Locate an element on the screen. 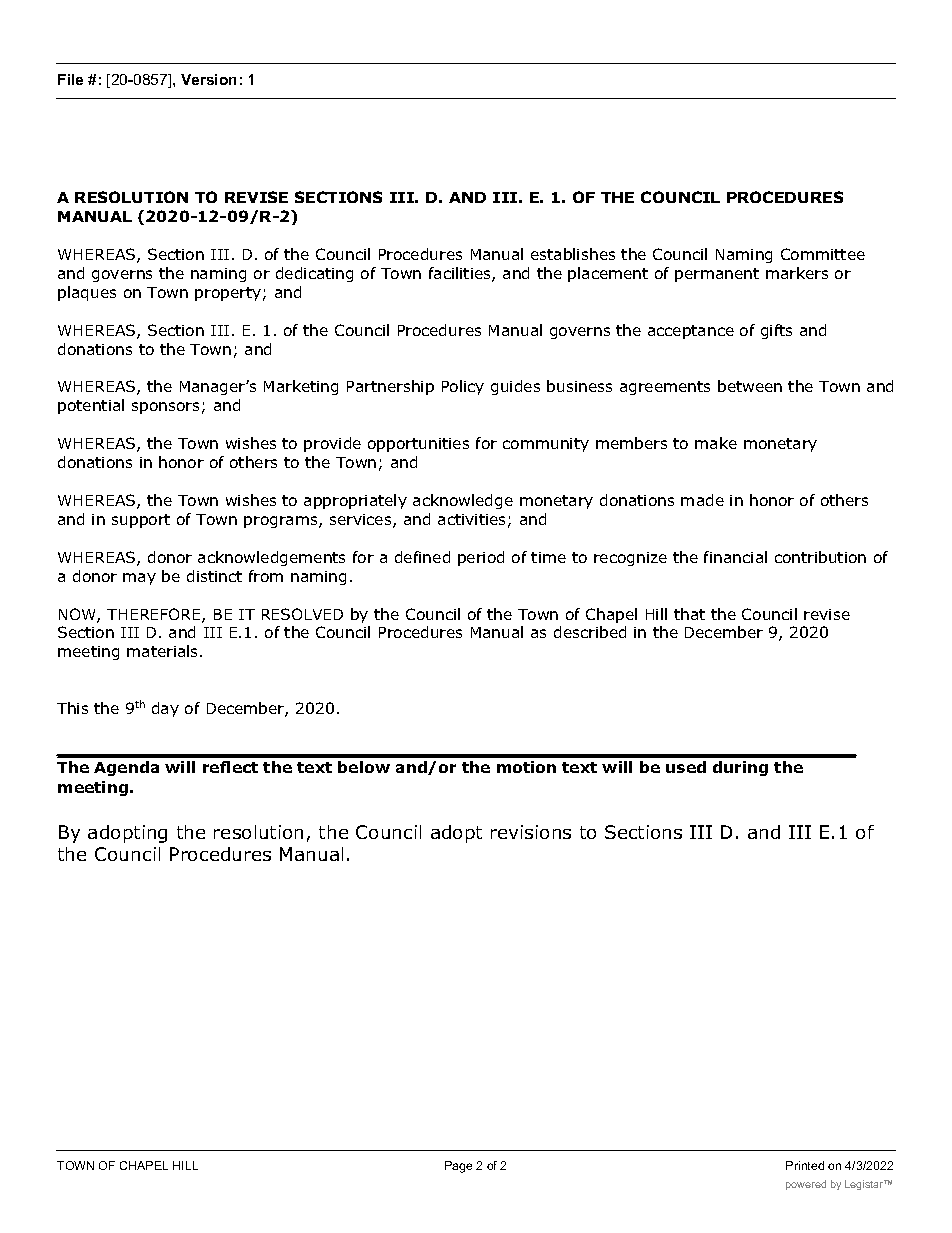 This screenshot has height=1233, width=952. during is located at coordinates (740, 768).
